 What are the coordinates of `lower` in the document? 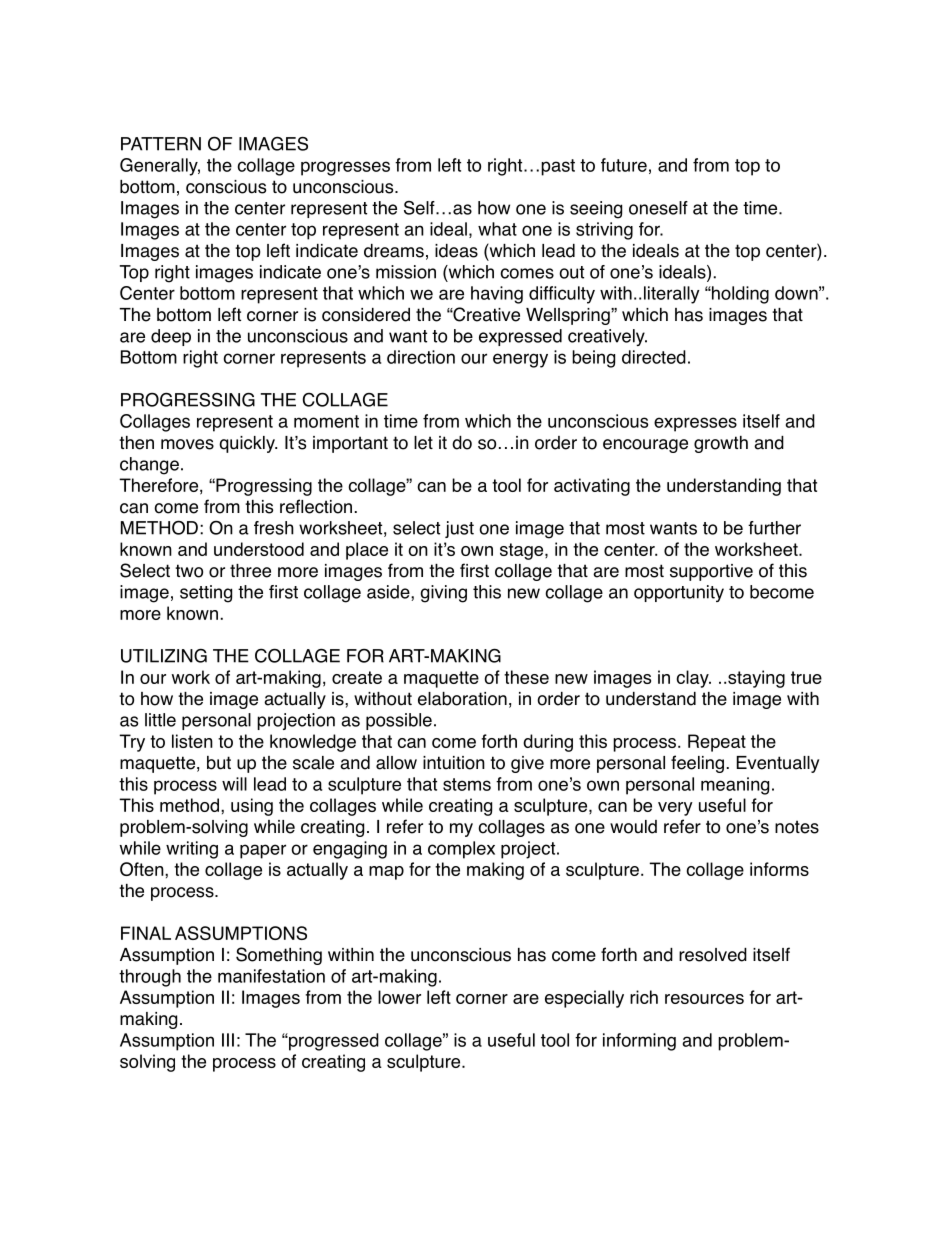 It's located at (399, 997).
